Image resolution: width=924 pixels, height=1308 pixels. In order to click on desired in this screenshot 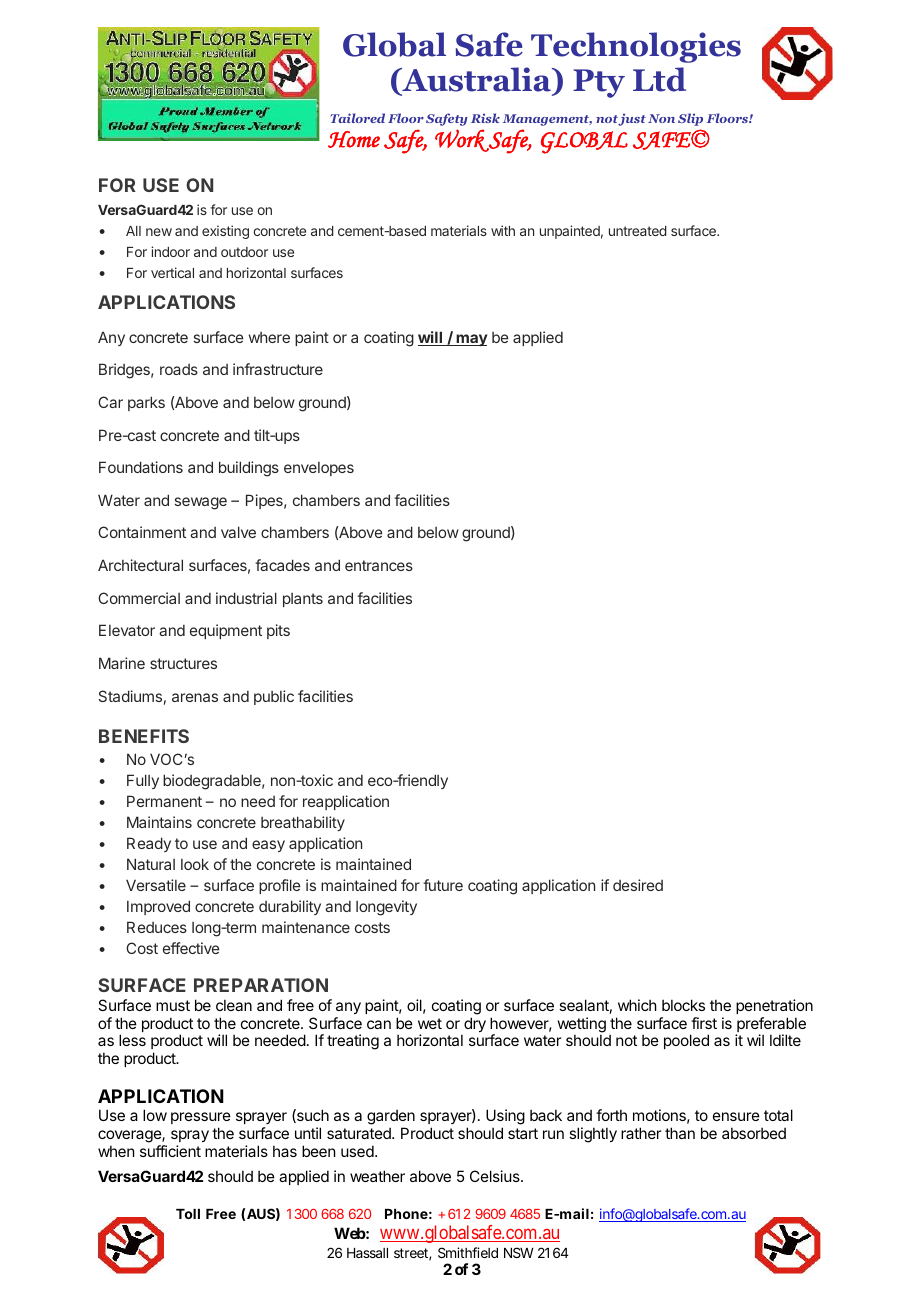, I will do `click(638, 885)`.
